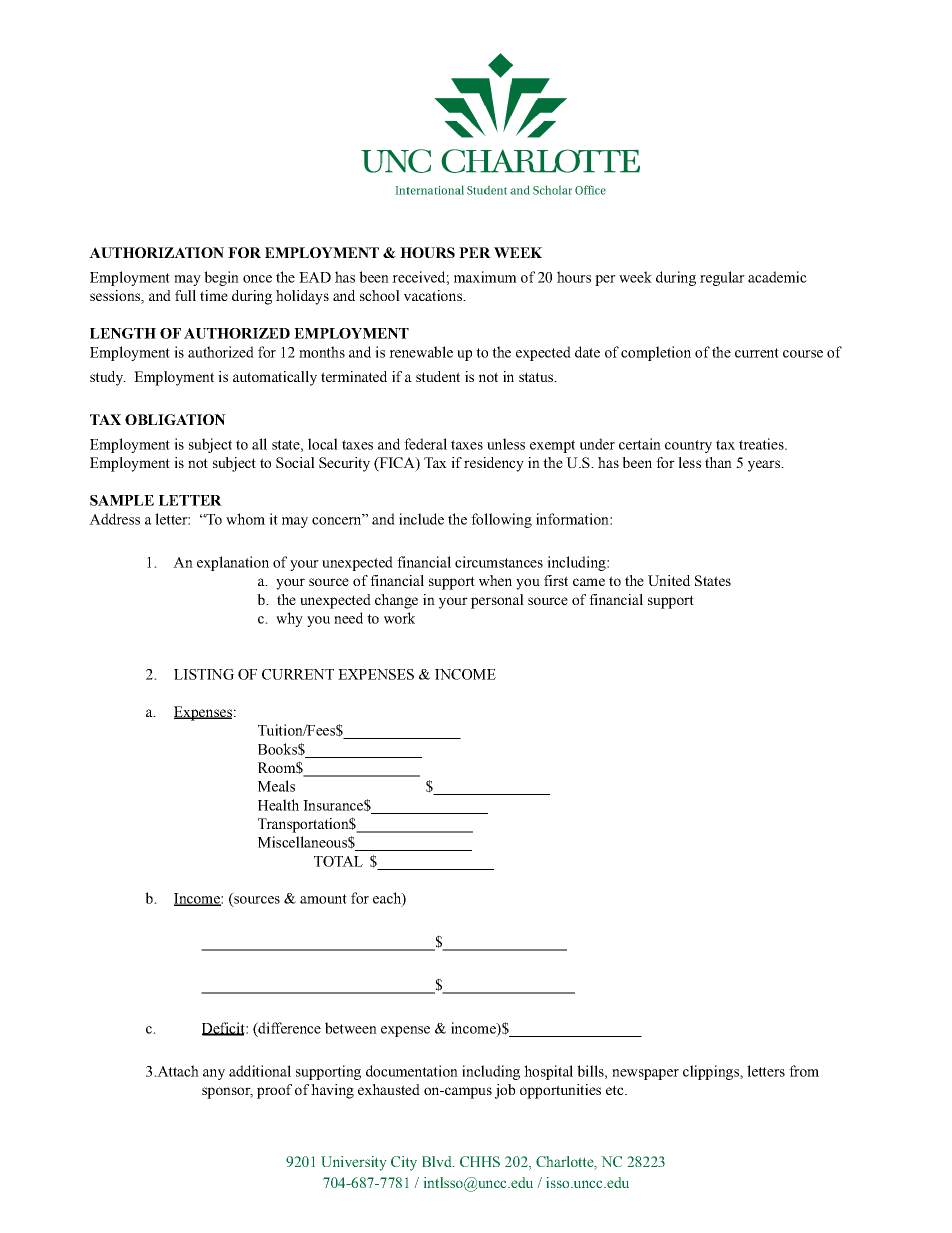  Describe the element at coordinates (399, 618) in the document. I see `work` at that location.
